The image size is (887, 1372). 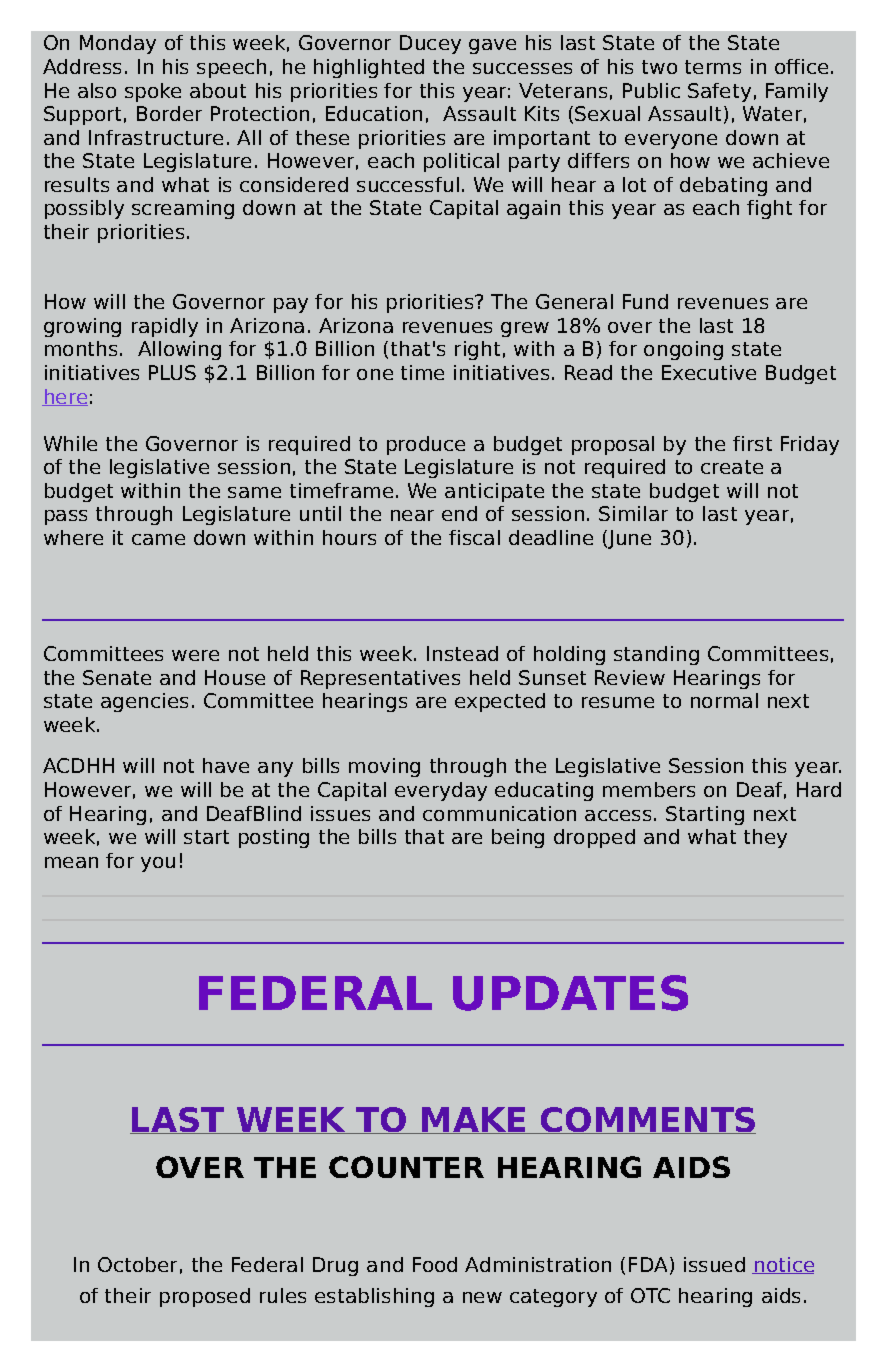 I want to click on being, so click(x=518, y=838).
